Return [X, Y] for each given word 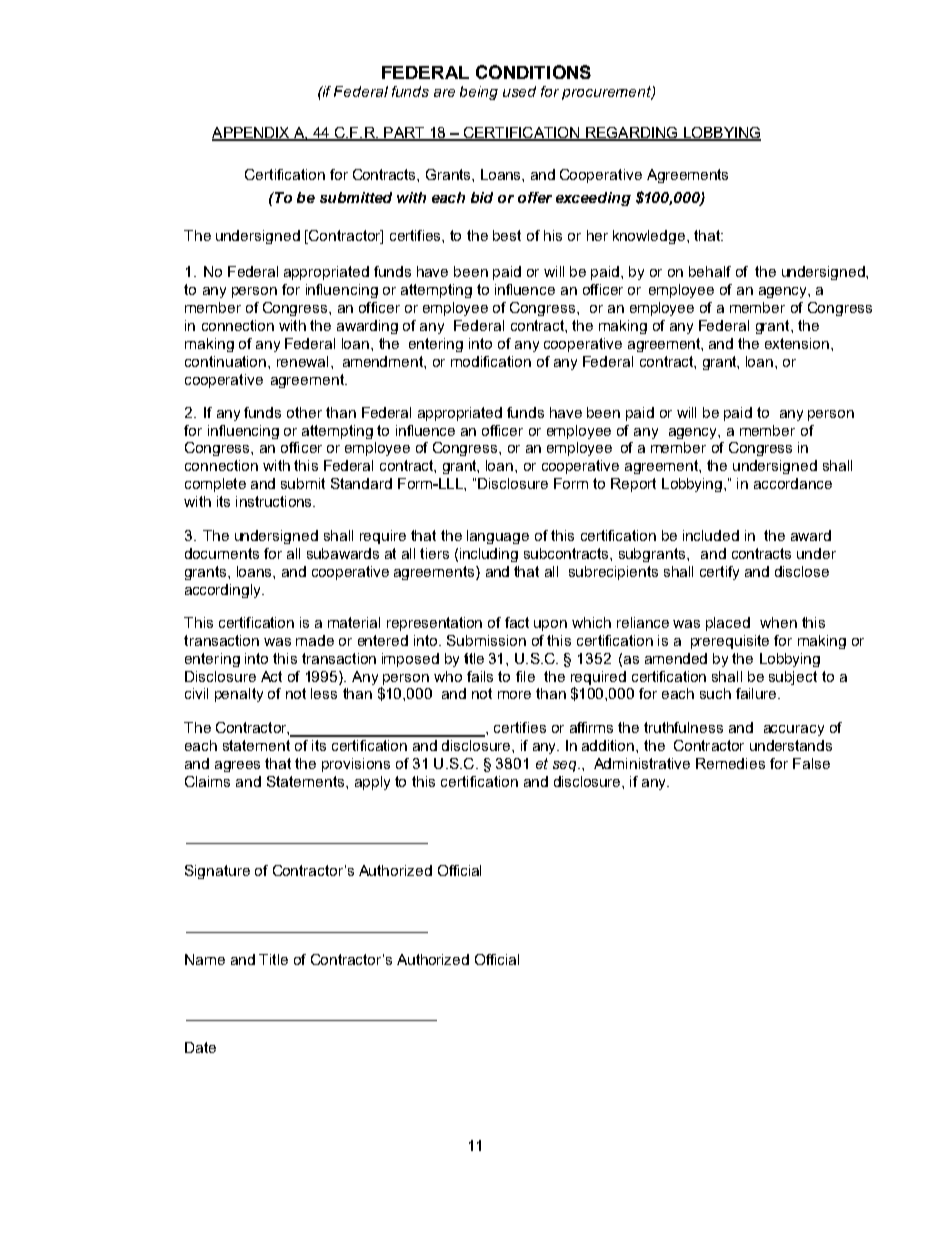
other [304, 412]
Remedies [730, 763]
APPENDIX [252, 134]
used [519, 91]
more [514, 695]
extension [798, 343]
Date [200, 1047]
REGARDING [631, 134]
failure [757, 693]
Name [205, 959]
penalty [239, 695]
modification [491, 361]
